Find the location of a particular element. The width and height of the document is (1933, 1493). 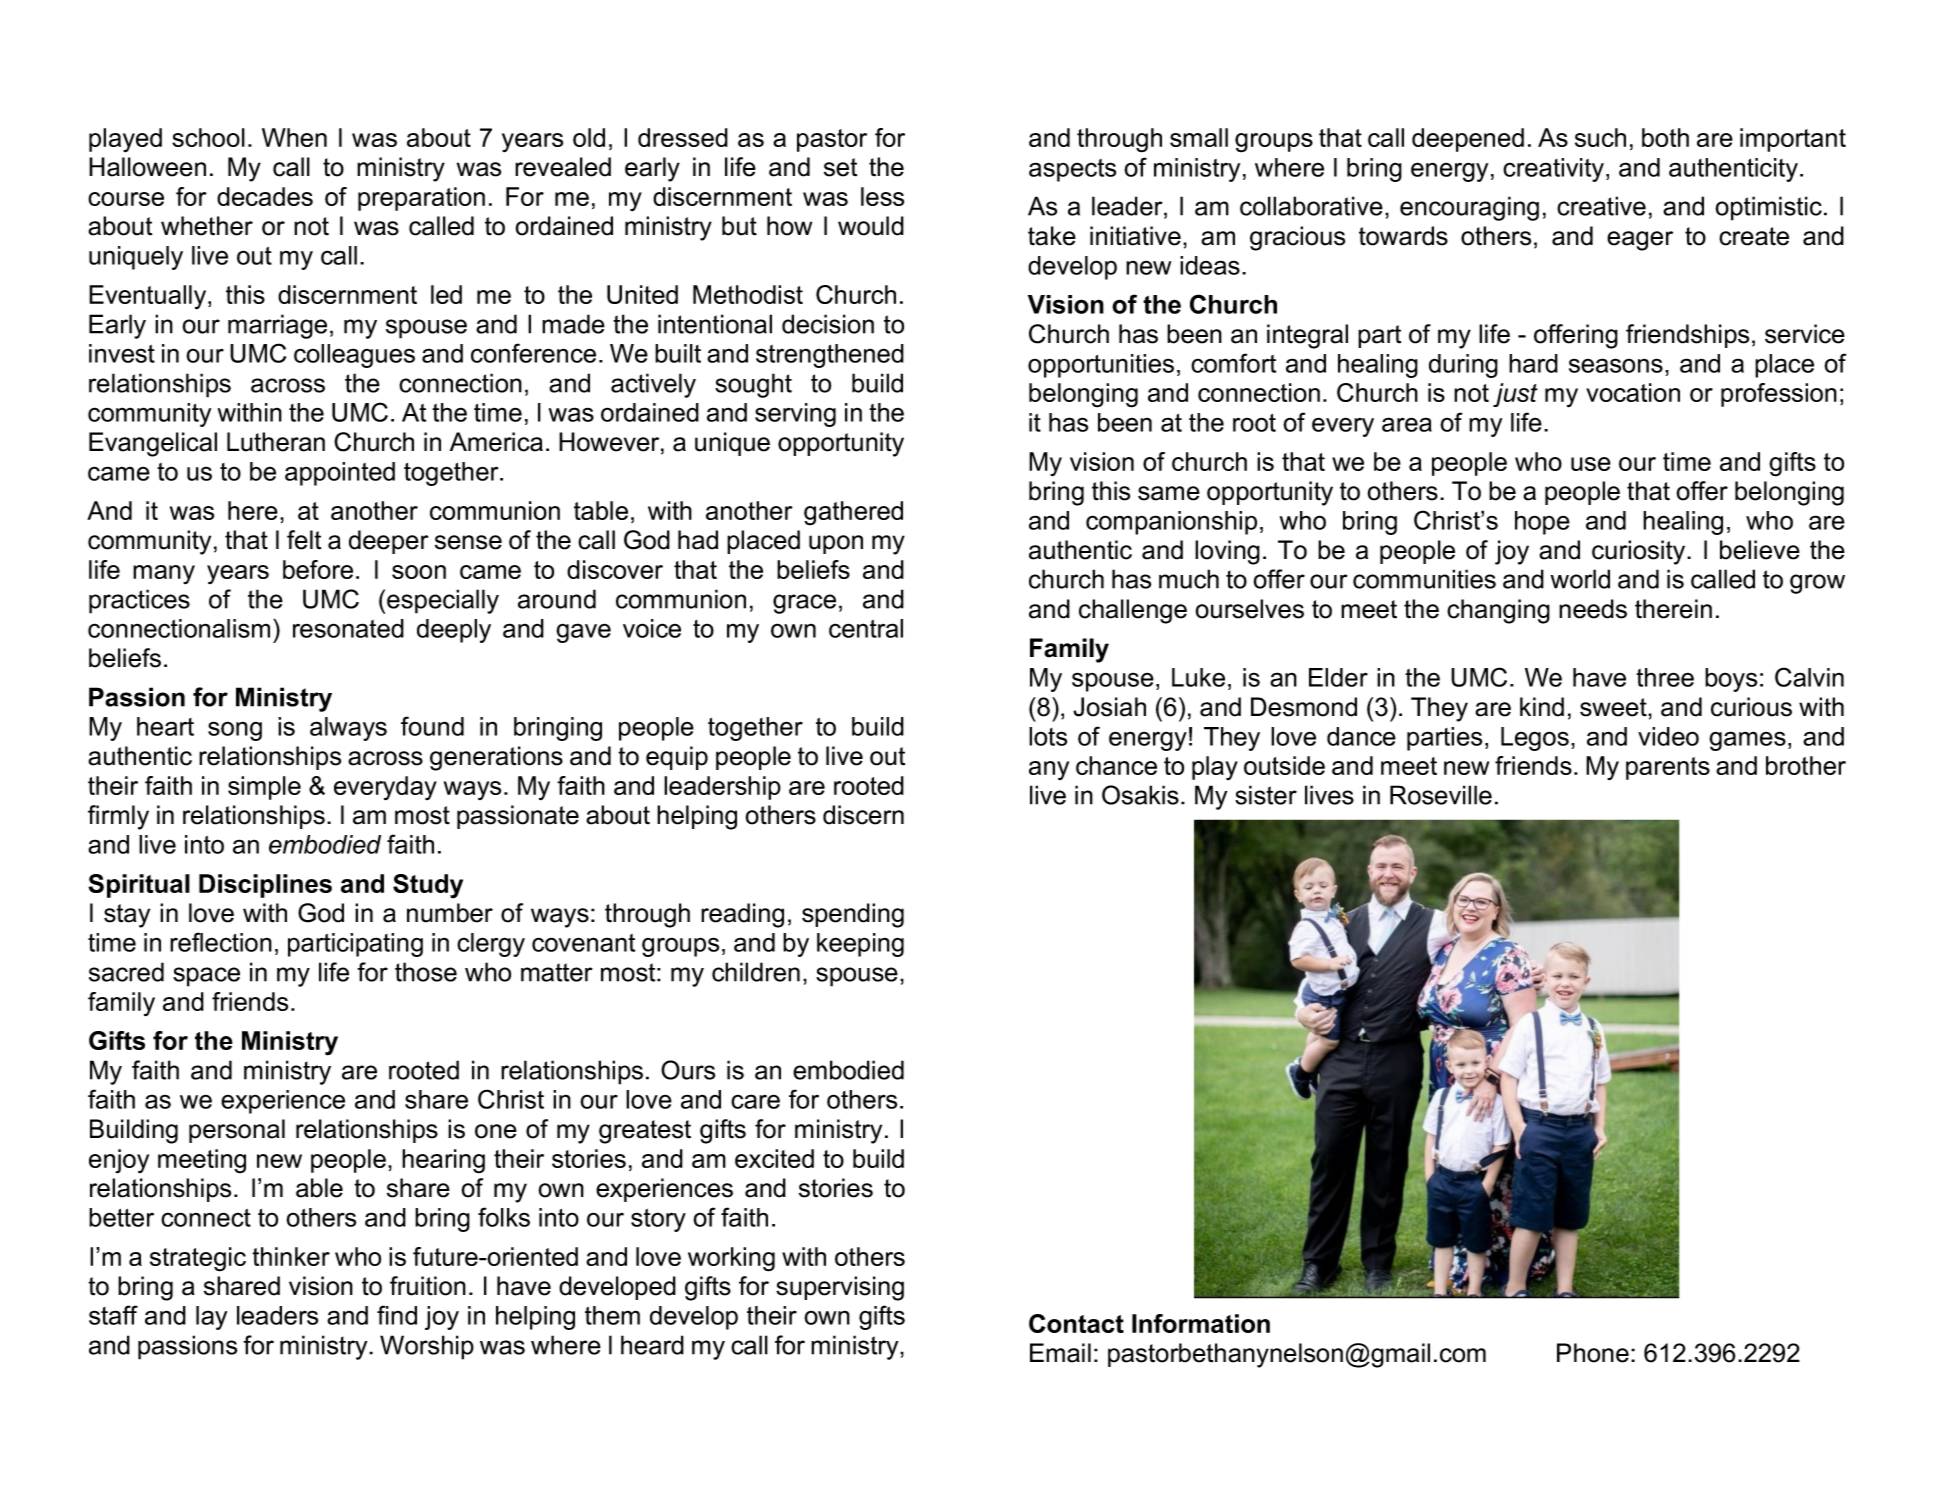

lots is located at coordinates (1048, 736).
